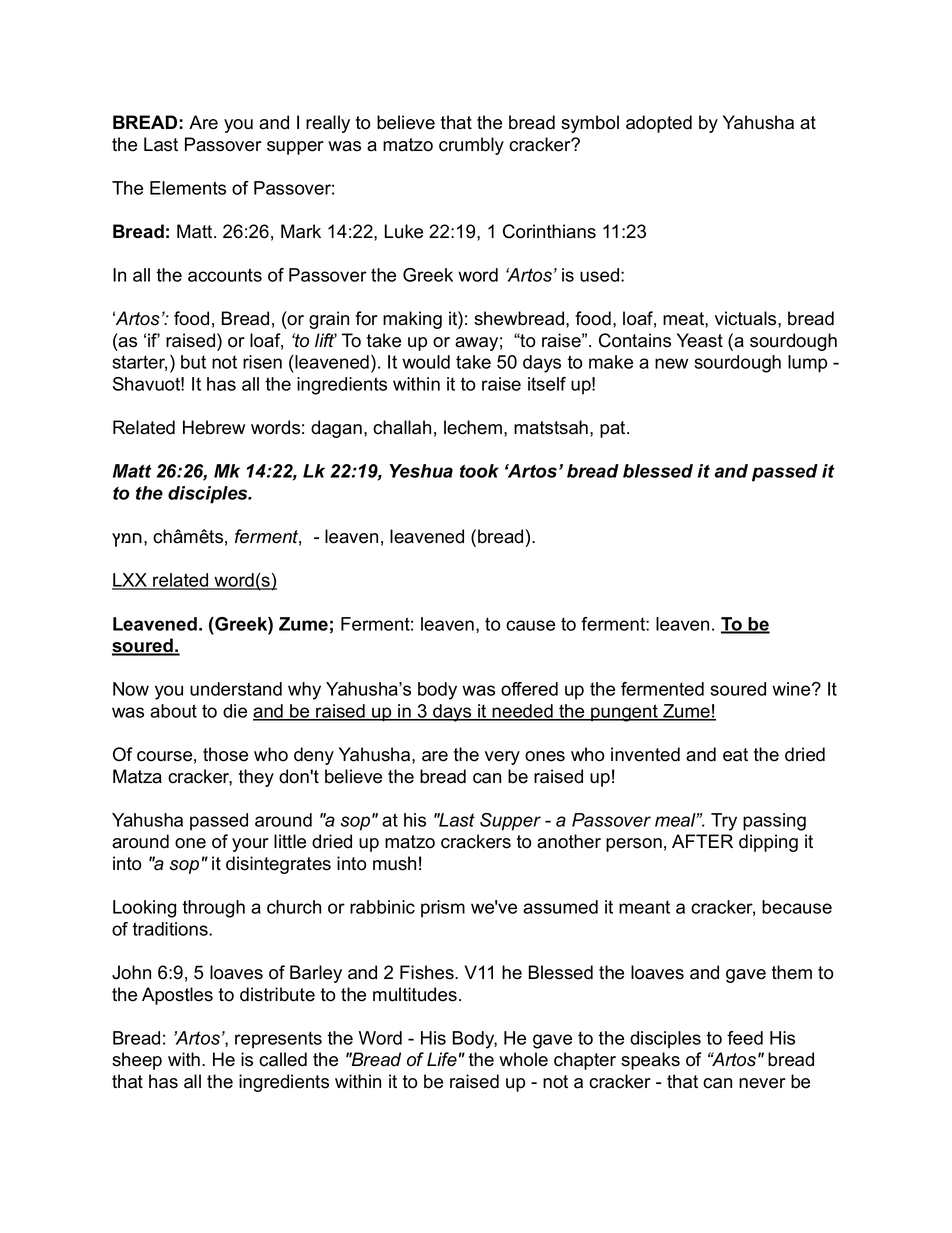 Image resolution: width=952 pixels, height=1233 pixels. I want to click on crumbly, so click(471, 146).
